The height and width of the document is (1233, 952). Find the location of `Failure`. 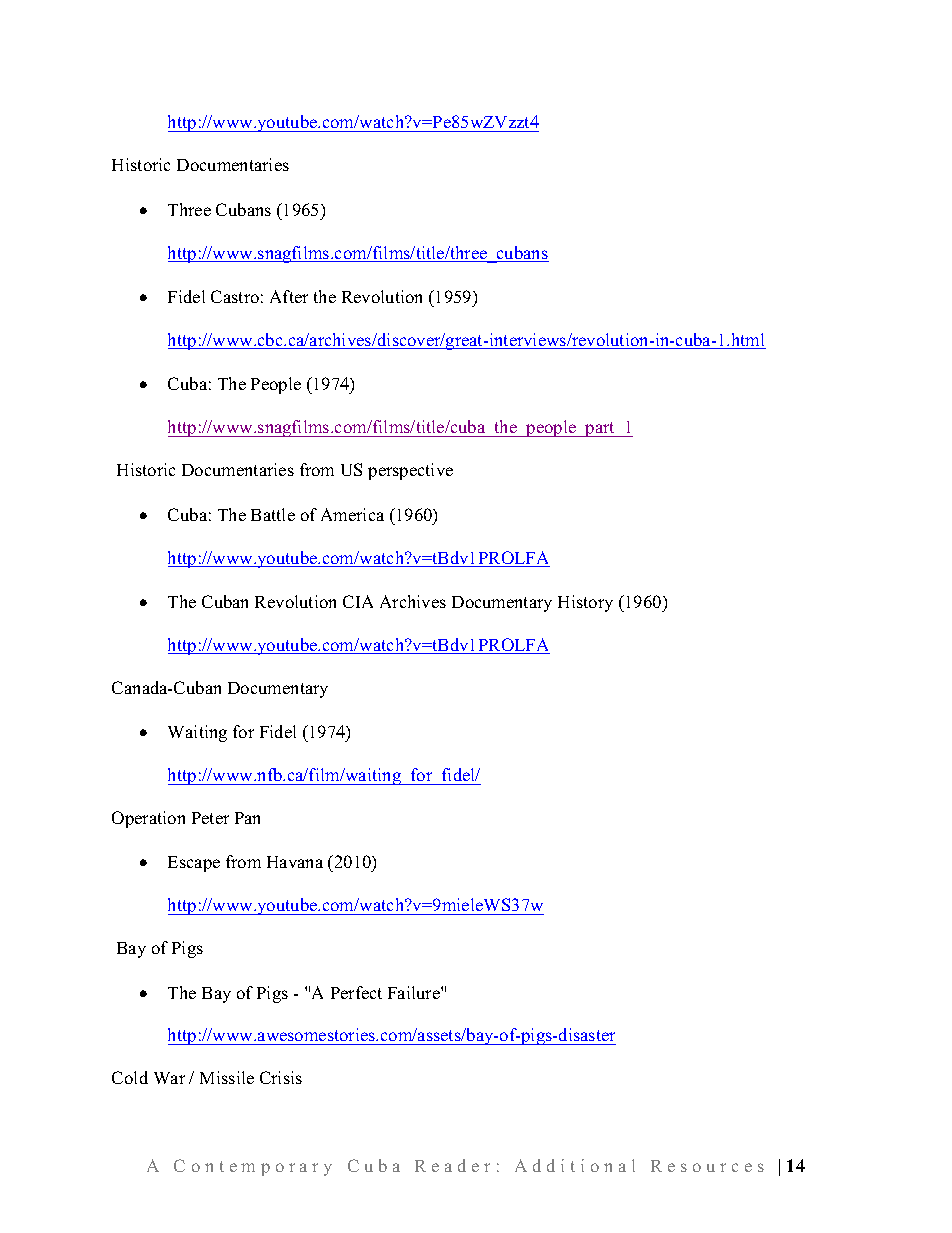

Failure is located at coordinates (415, 992).
